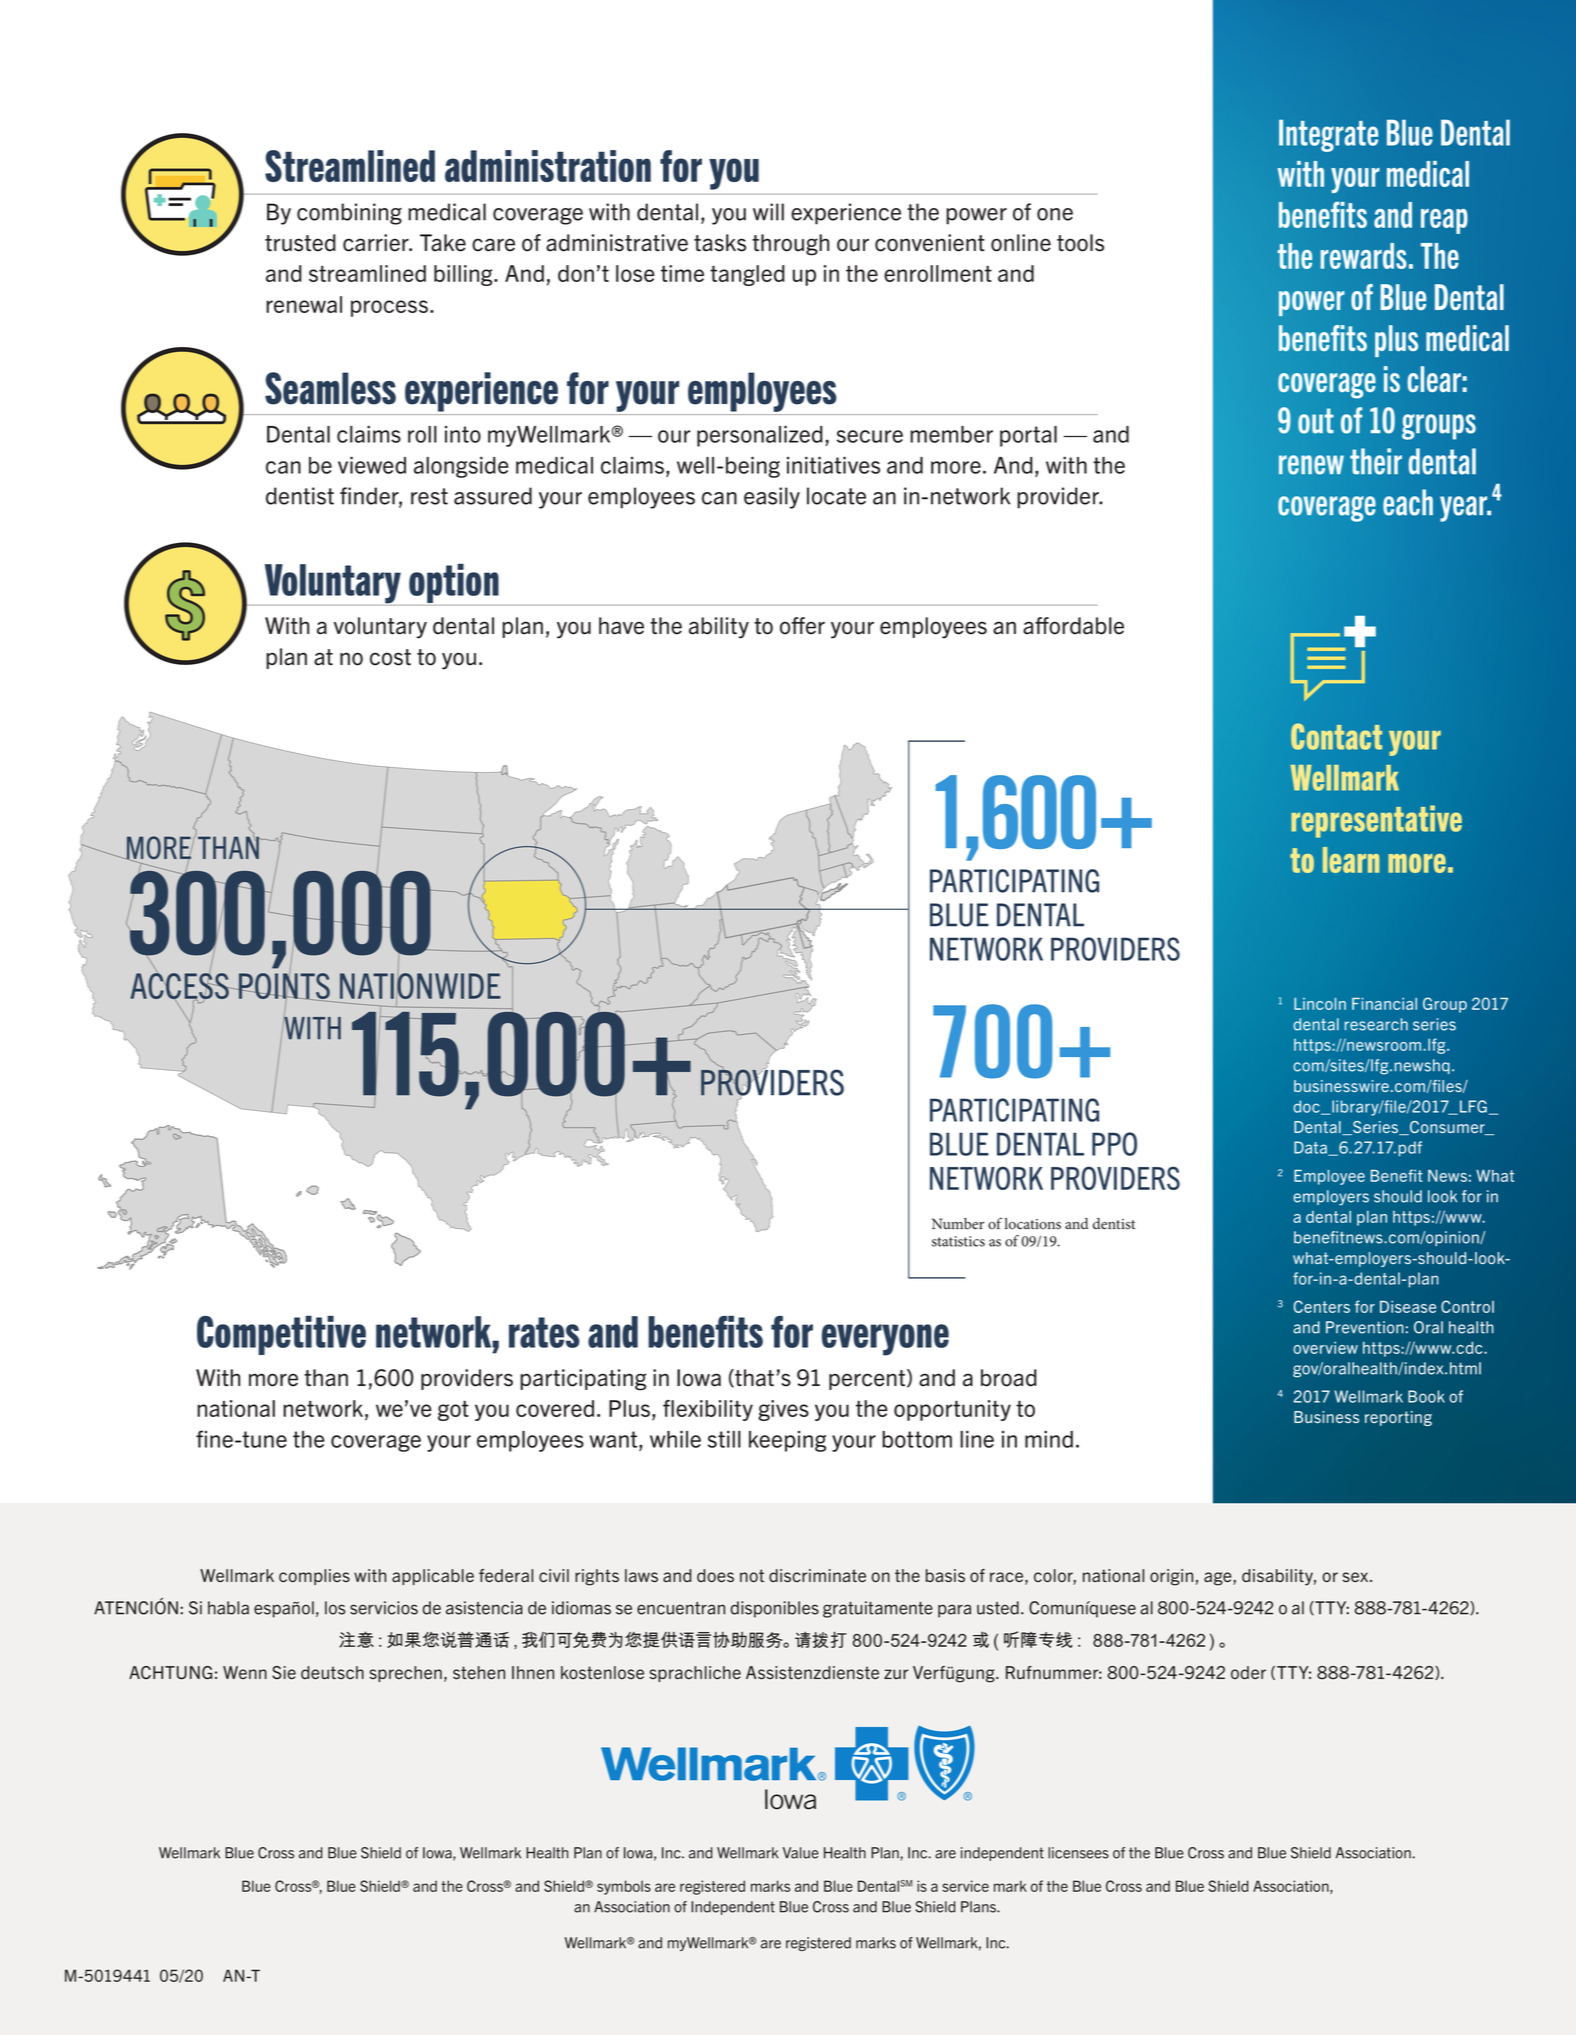 The image size is (1576, 2035). I want to click on cost, so click(390, 657).
